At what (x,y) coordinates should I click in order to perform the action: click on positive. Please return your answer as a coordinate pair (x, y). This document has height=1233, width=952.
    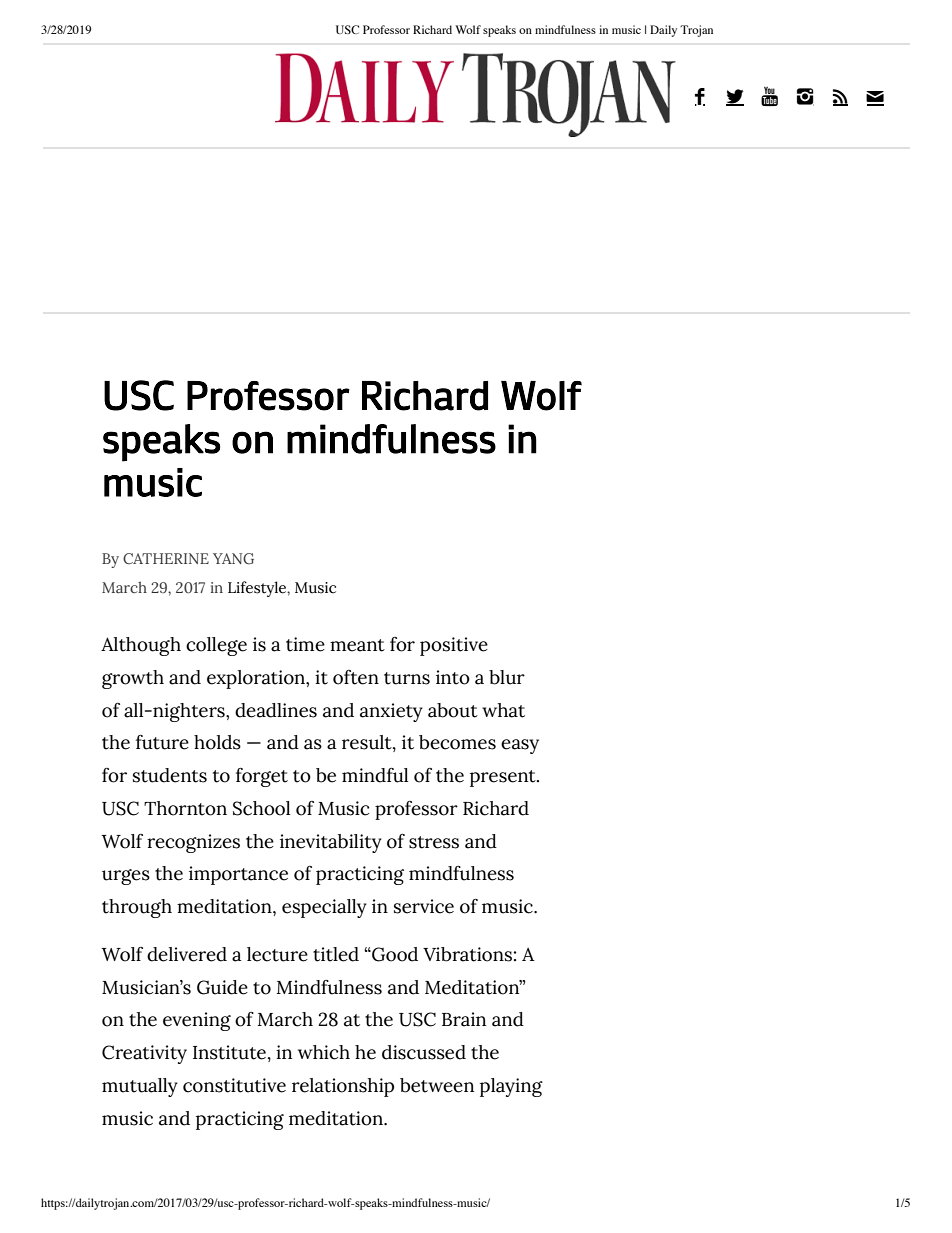
    Looking at the image, I should click on (454, 646).
